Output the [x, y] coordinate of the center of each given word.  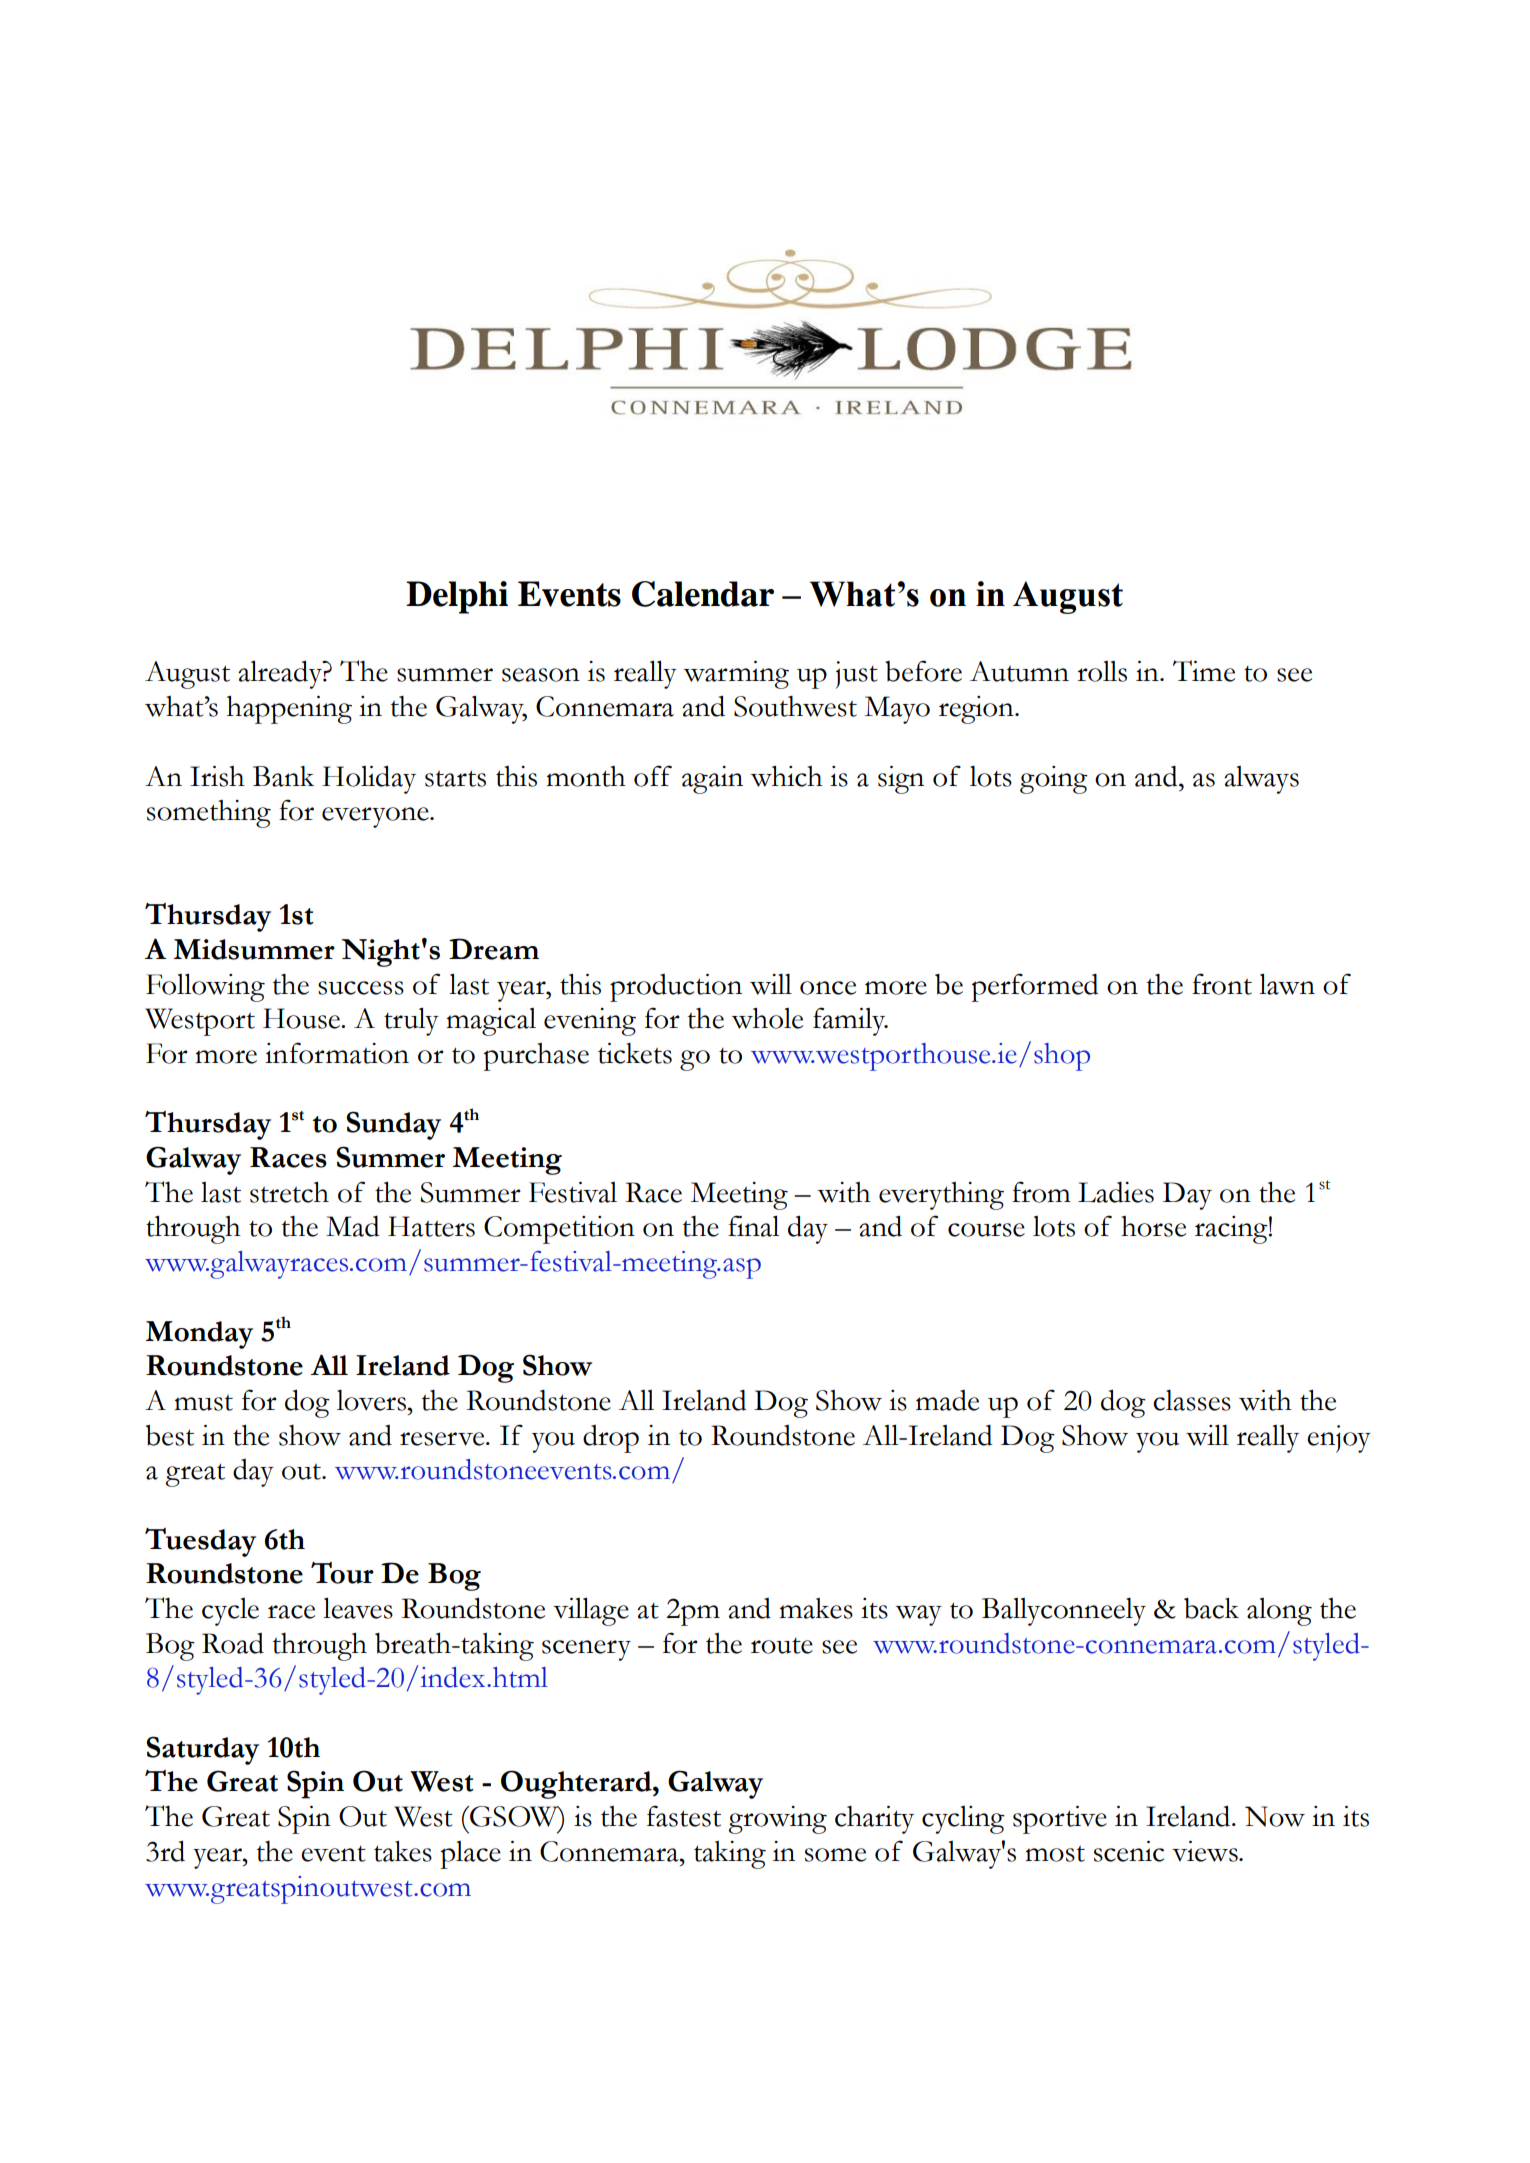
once [828, 988]
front [1222, 984]
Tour [342, 1573]
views [1206, 1851]
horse [1153, 1226]
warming [736, 675]
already [281, 674]
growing [777, 1820]
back [1211, 1608]
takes [403, 1851]
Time [1204, 671]
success [361, 988]
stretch [289, 1192]
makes [816, 1608]
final [753, 1226]
